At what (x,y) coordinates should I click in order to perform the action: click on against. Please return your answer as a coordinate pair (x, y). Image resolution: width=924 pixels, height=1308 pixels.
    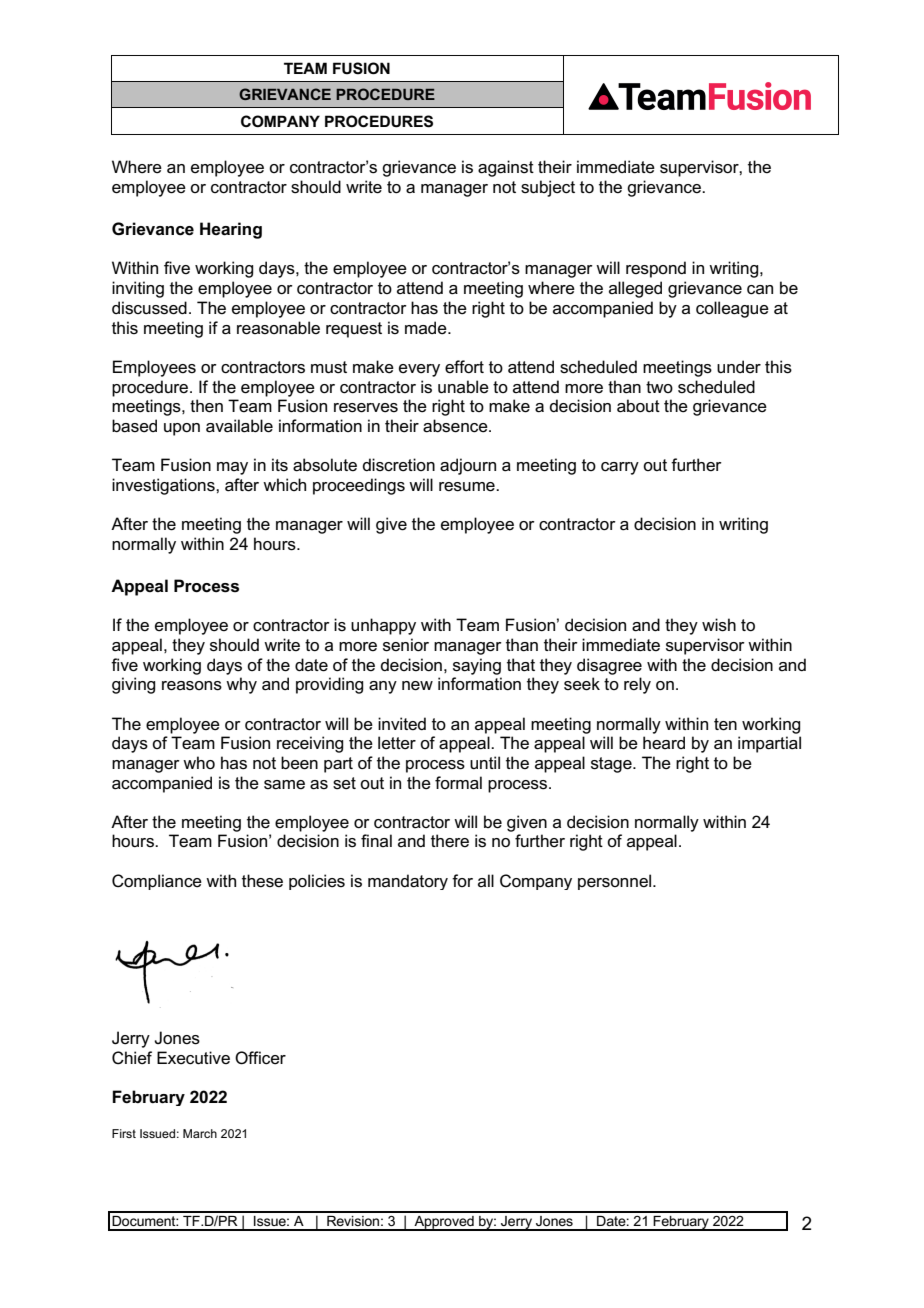
    Looking at the image, I should click on (506, 168).
